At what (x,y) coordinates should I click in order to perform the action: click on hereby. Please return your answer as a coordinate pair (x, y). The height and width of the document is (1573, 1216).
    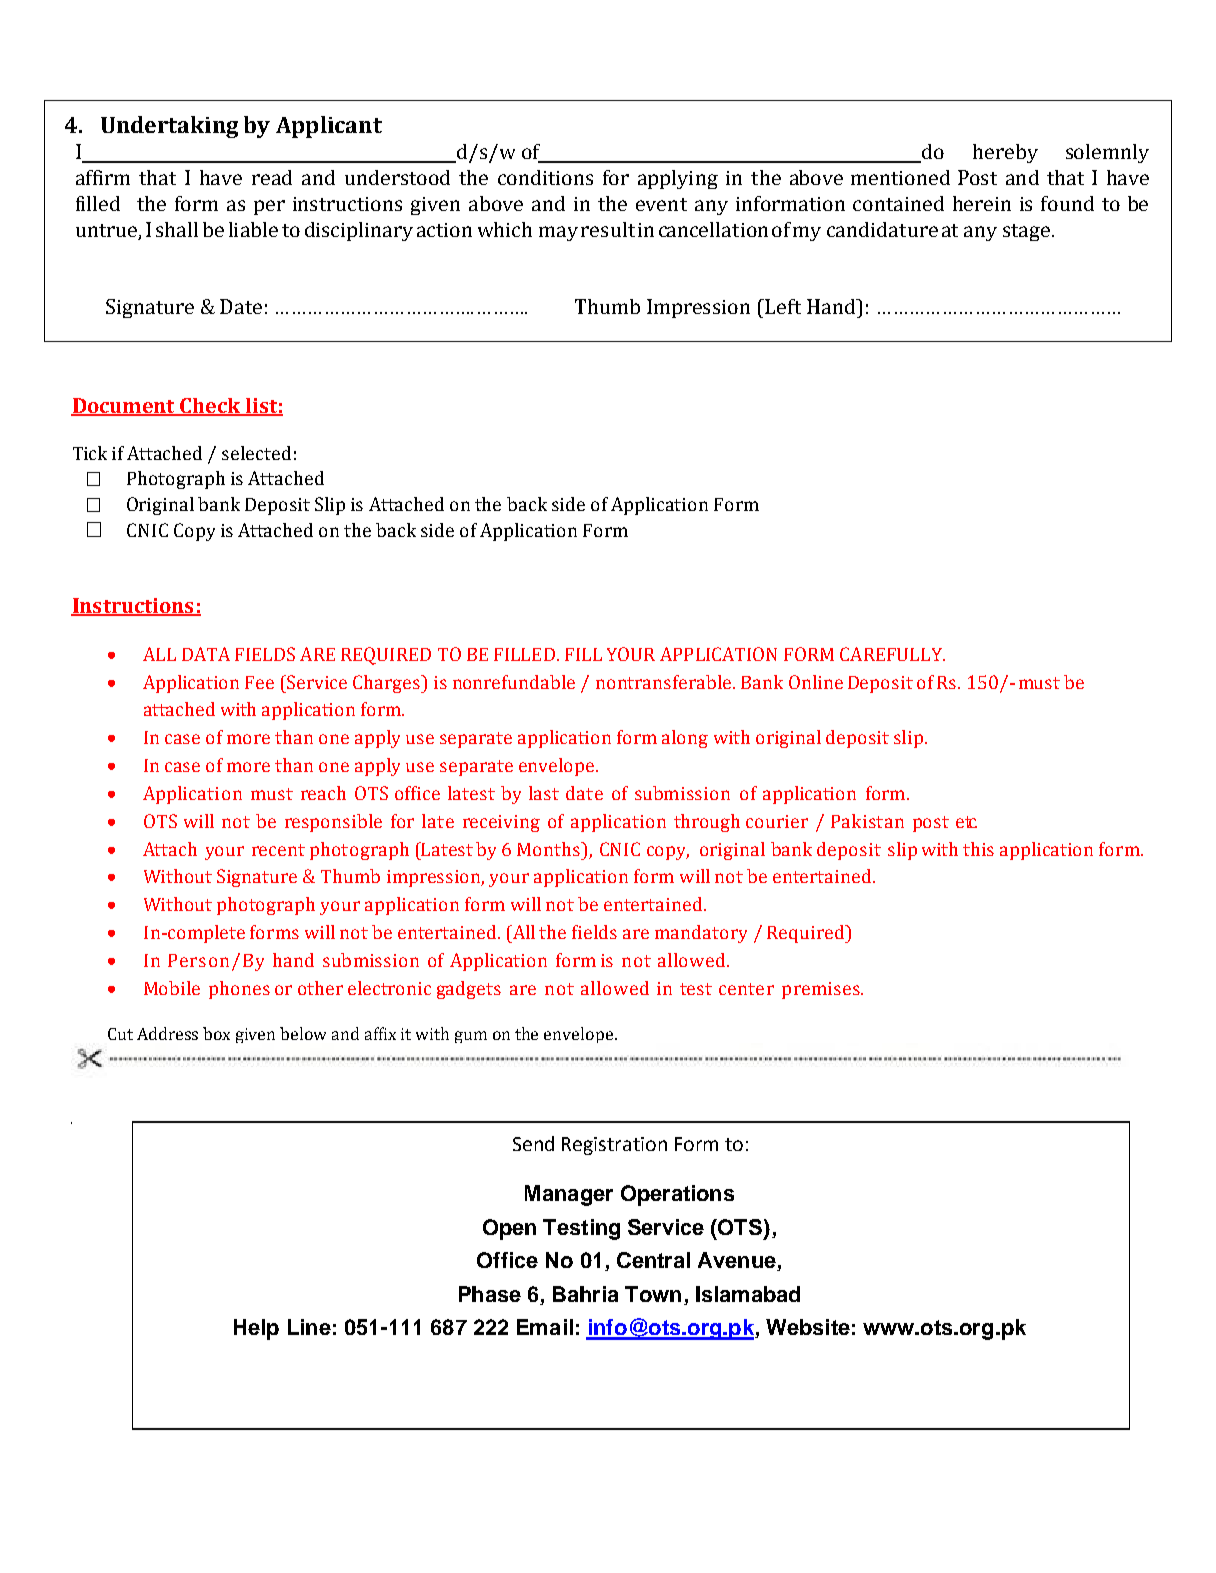
    Looking at the image, I should click on (1005, 153).
